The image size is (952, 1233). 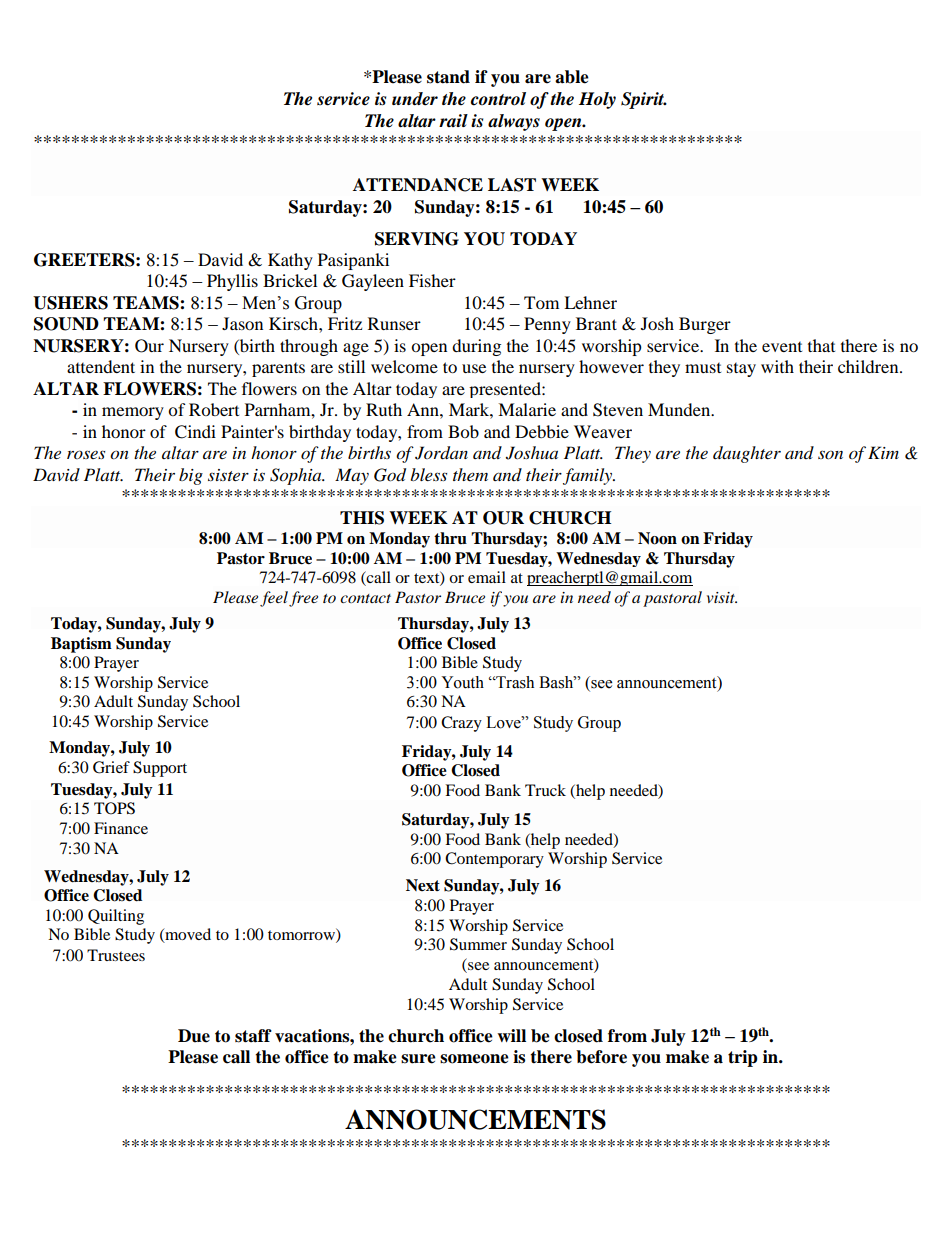 What do you see at coordinates (722, 597) in the image?
I see `visit` at bounding box center [722, 597].
